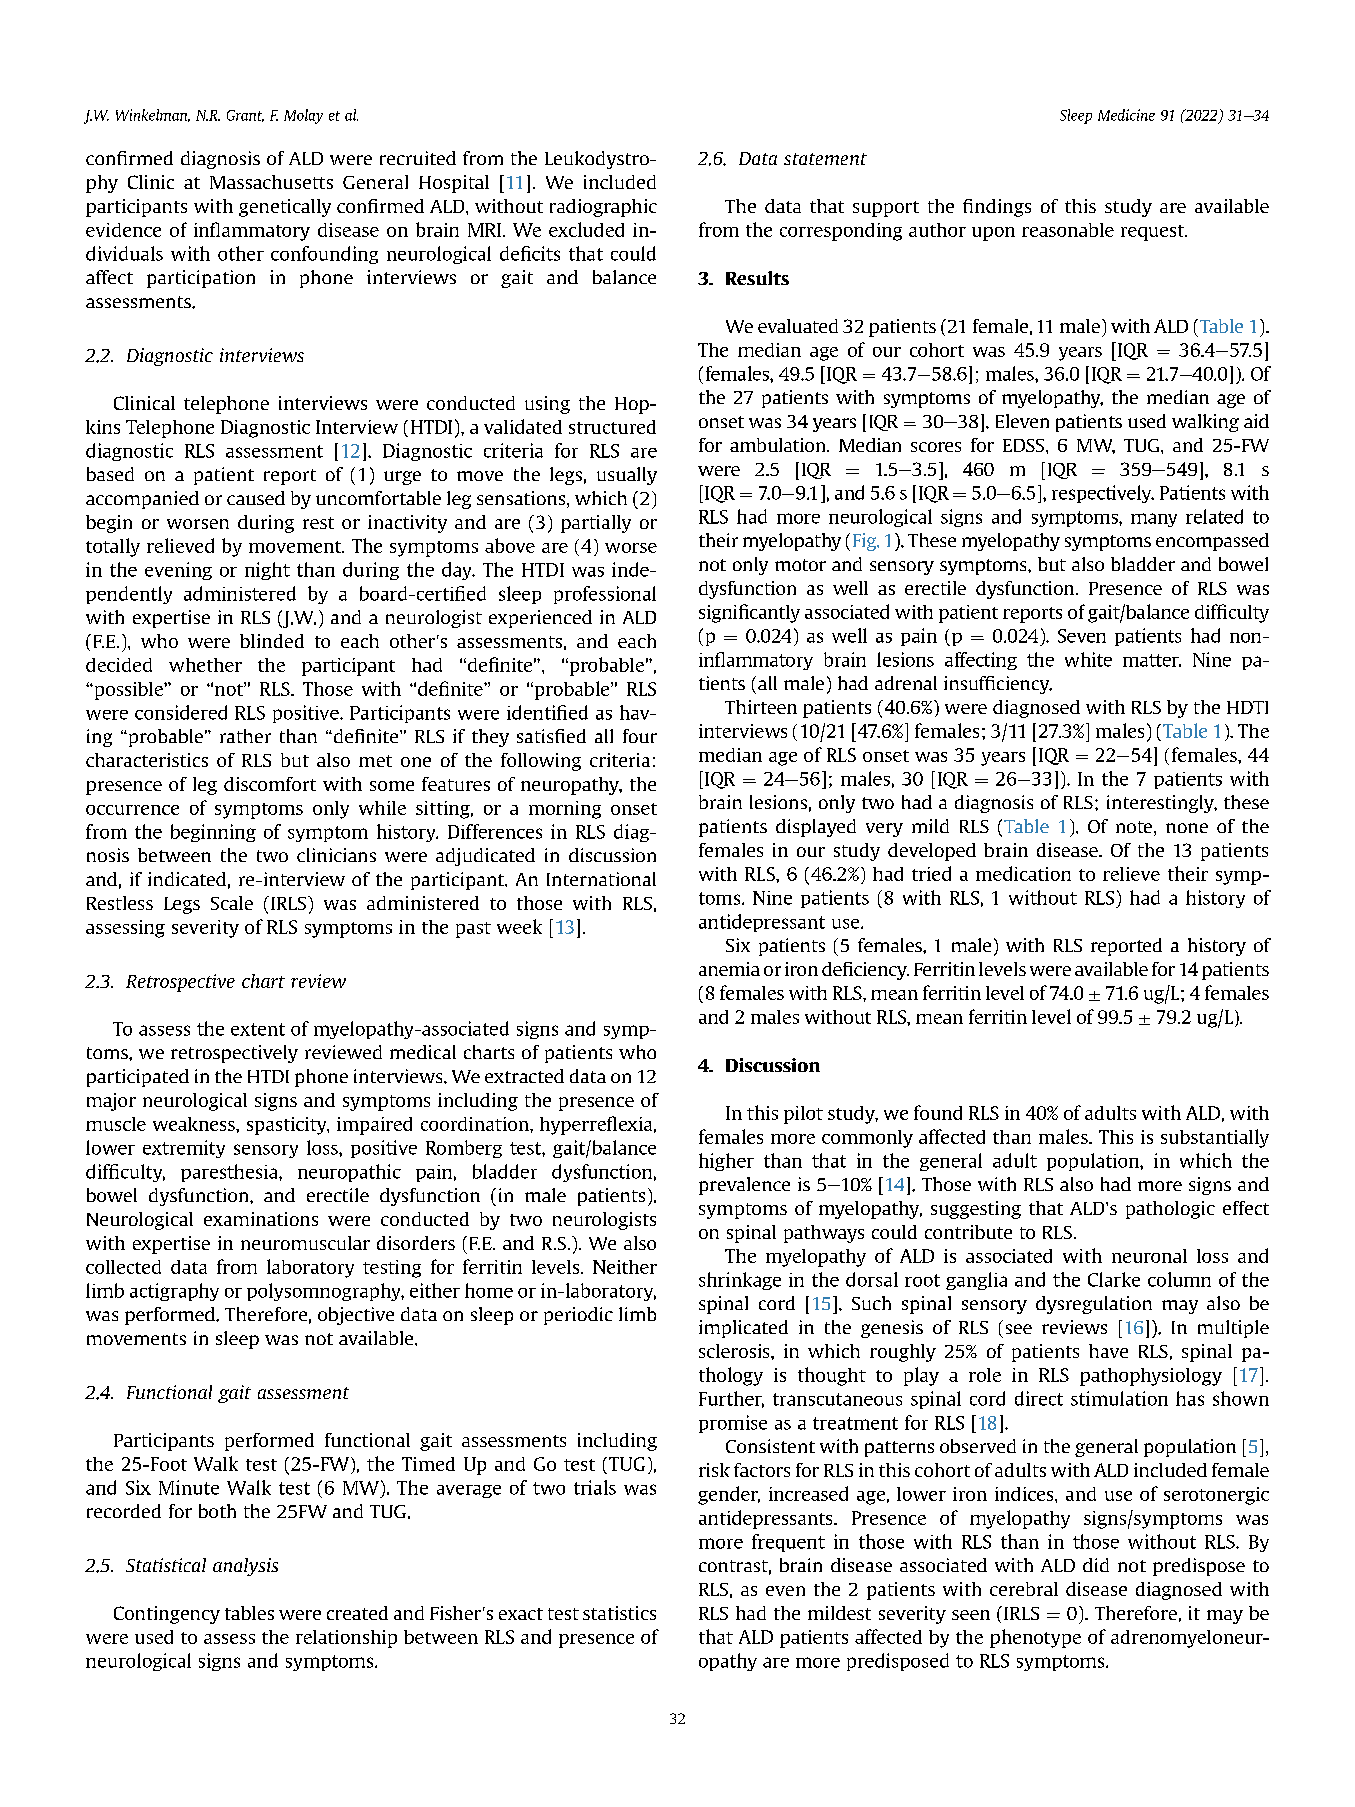 Image resolution: width=1355 pixels, height=1807 pixels. I want to click on Massachusetts, so click(271, 182).
